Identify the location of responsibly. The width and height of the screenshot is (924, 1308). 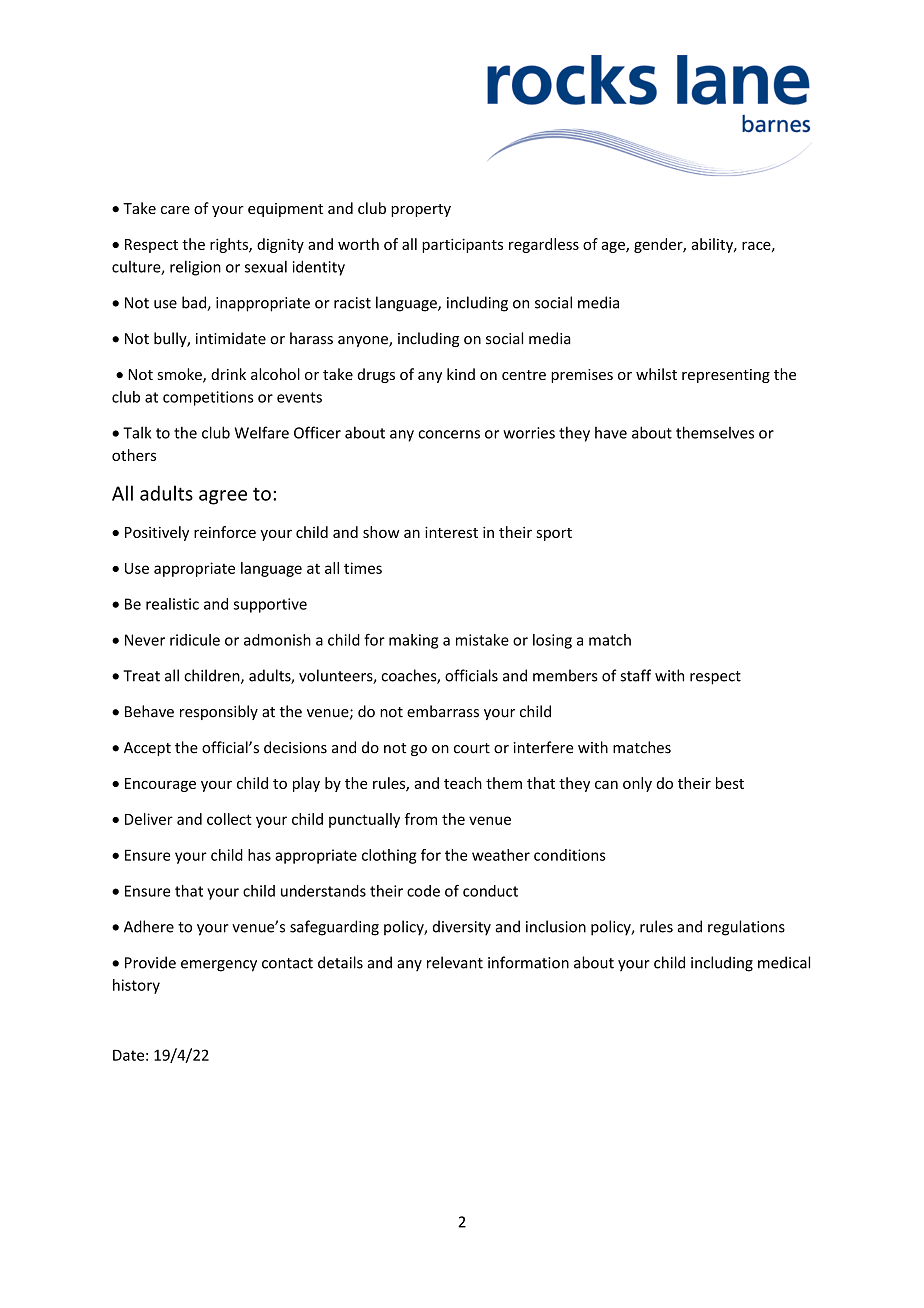
(219, 712).
